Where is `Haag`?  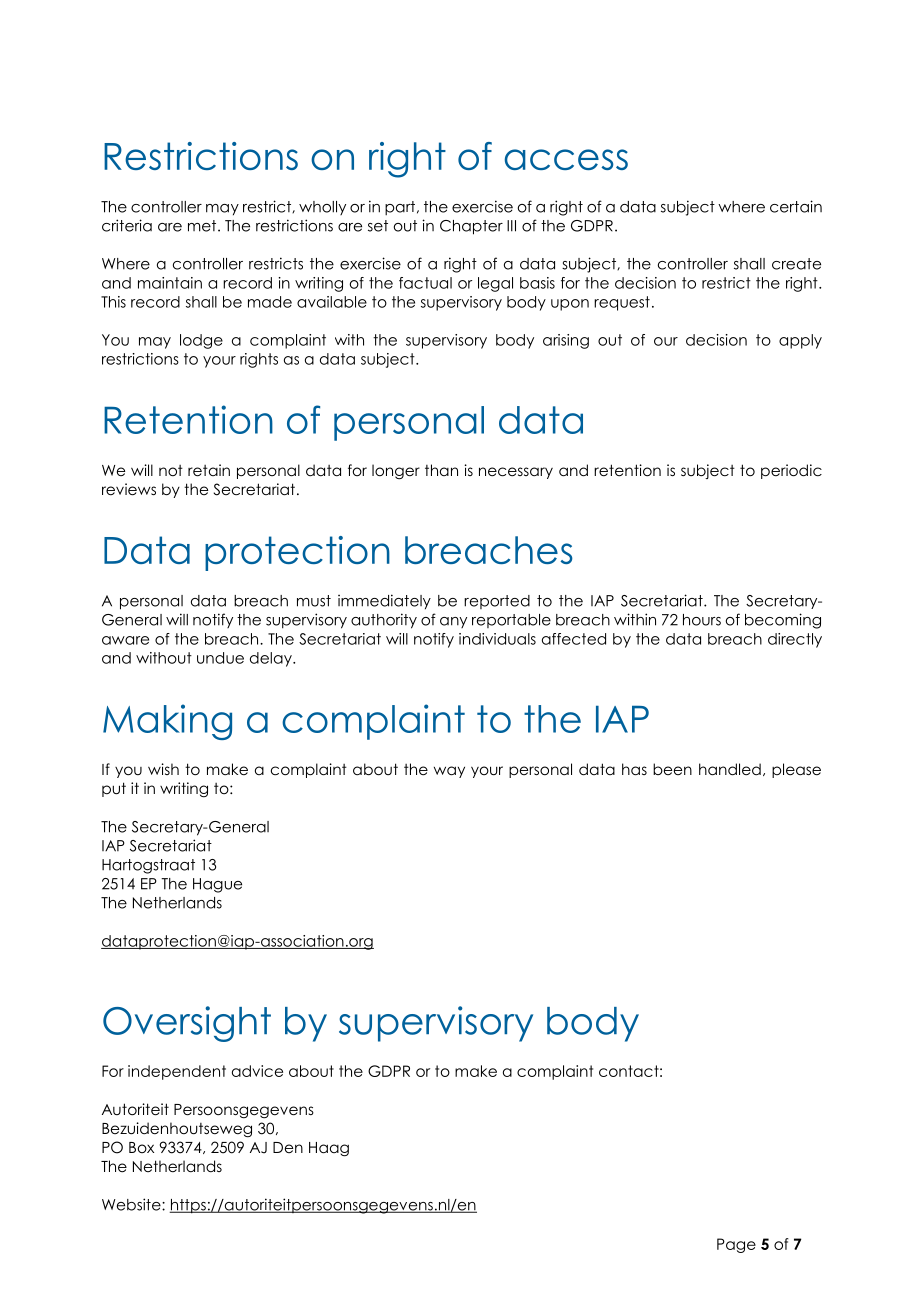 Haag is located at coordinates (329, 1149).
